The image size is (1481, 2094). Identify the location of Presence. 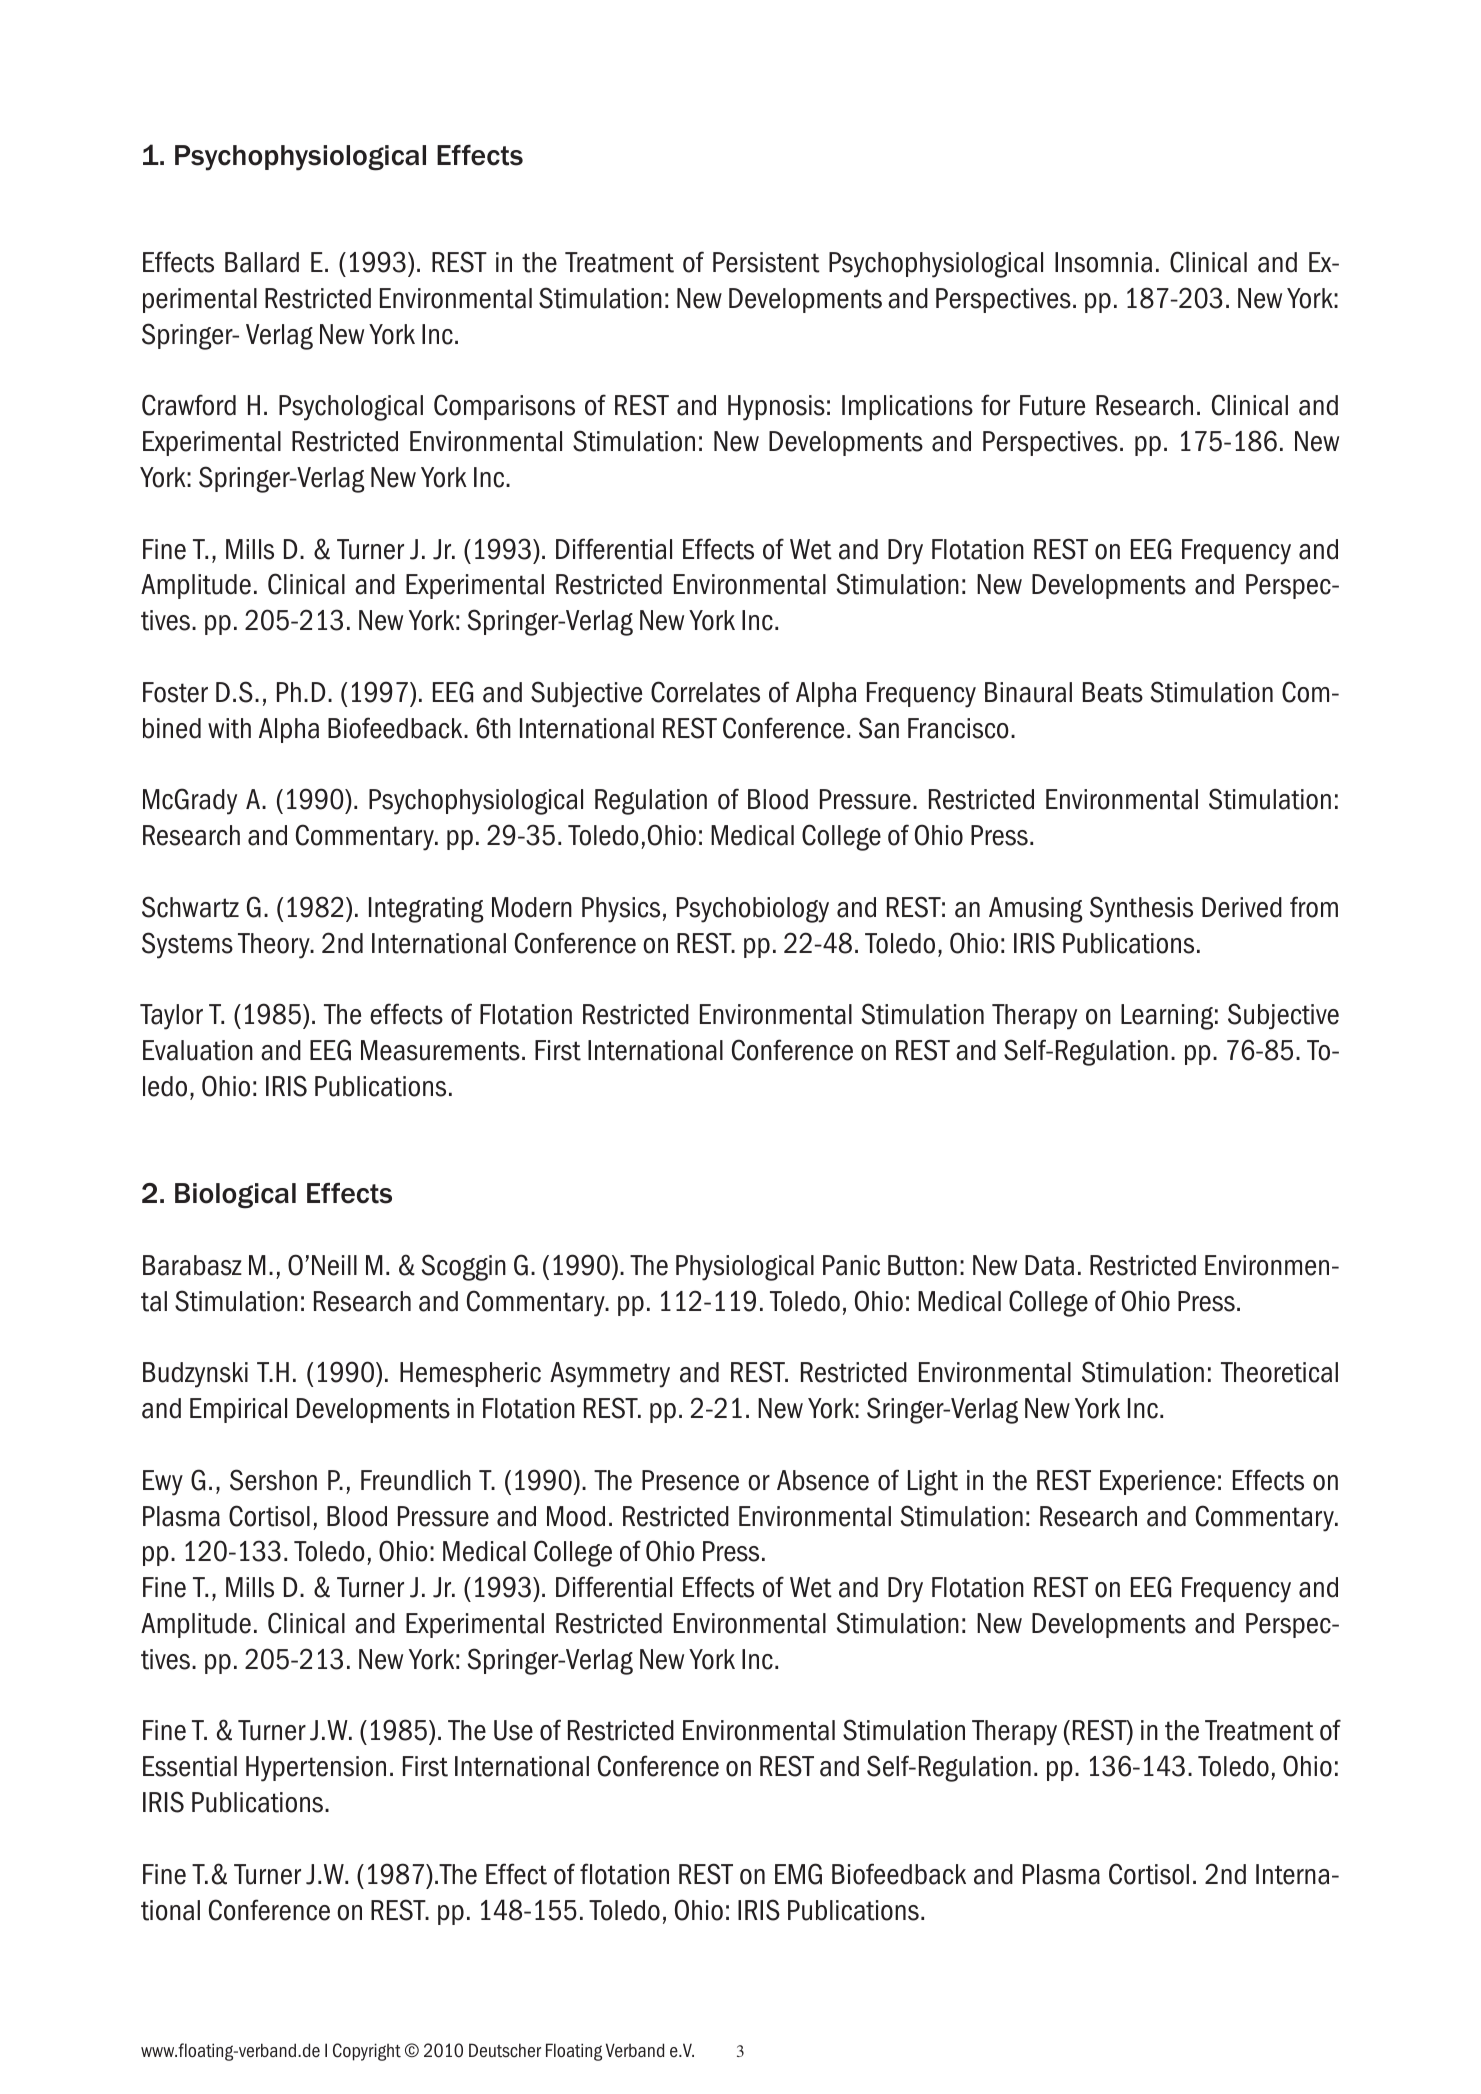
(690, 1480).
